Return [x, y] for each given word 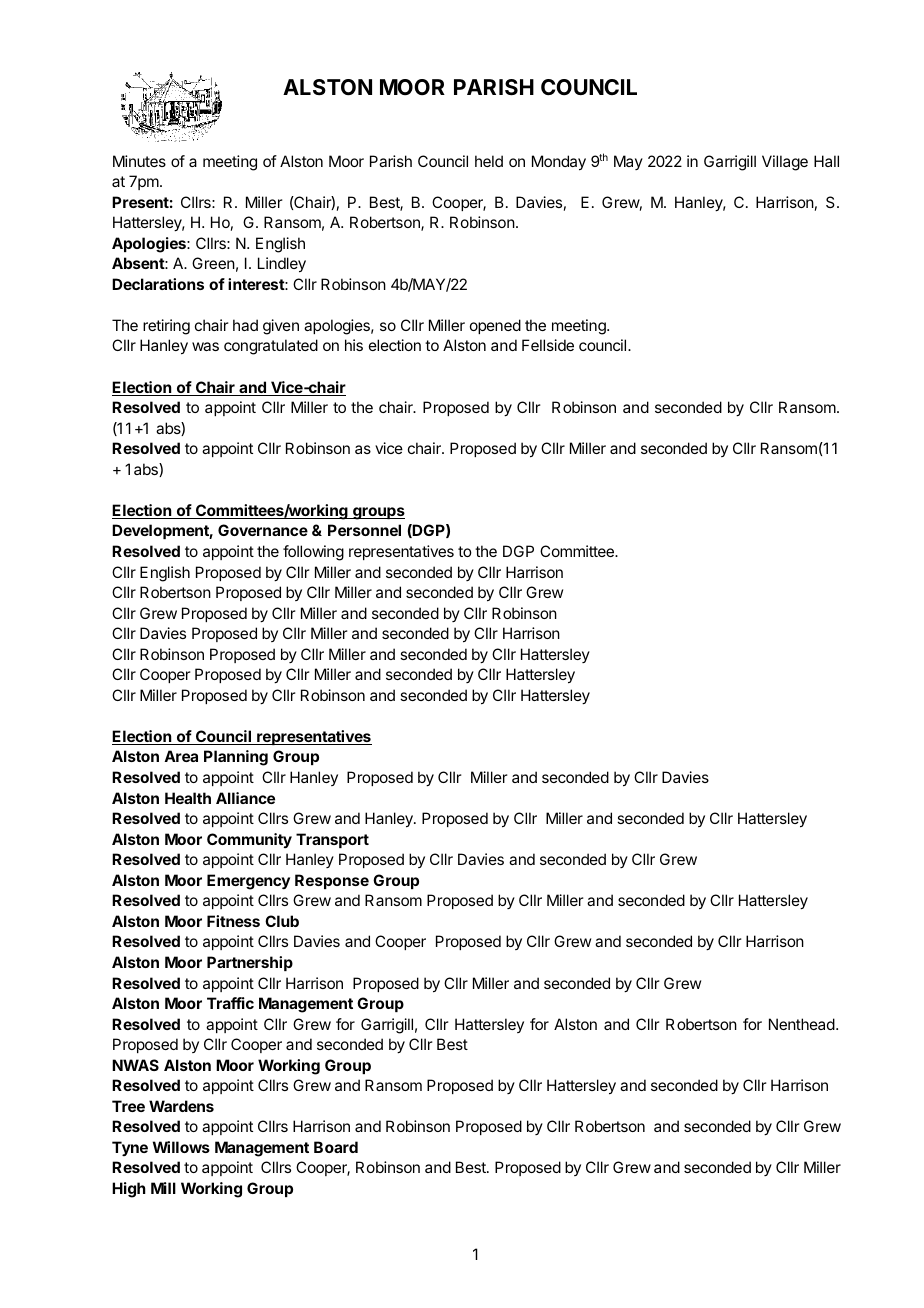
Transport [332, 840]
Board [336, 1147]
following [313, 553]
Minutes [139, 161]
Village [785, 163]
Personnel [364, 530]
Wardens [181, 1106]
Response [332, 881]
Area [181, 756]
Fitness [233, 921]
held [489, 161]
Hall [826, 161]
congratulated [271, 347]
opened [495, 326]
